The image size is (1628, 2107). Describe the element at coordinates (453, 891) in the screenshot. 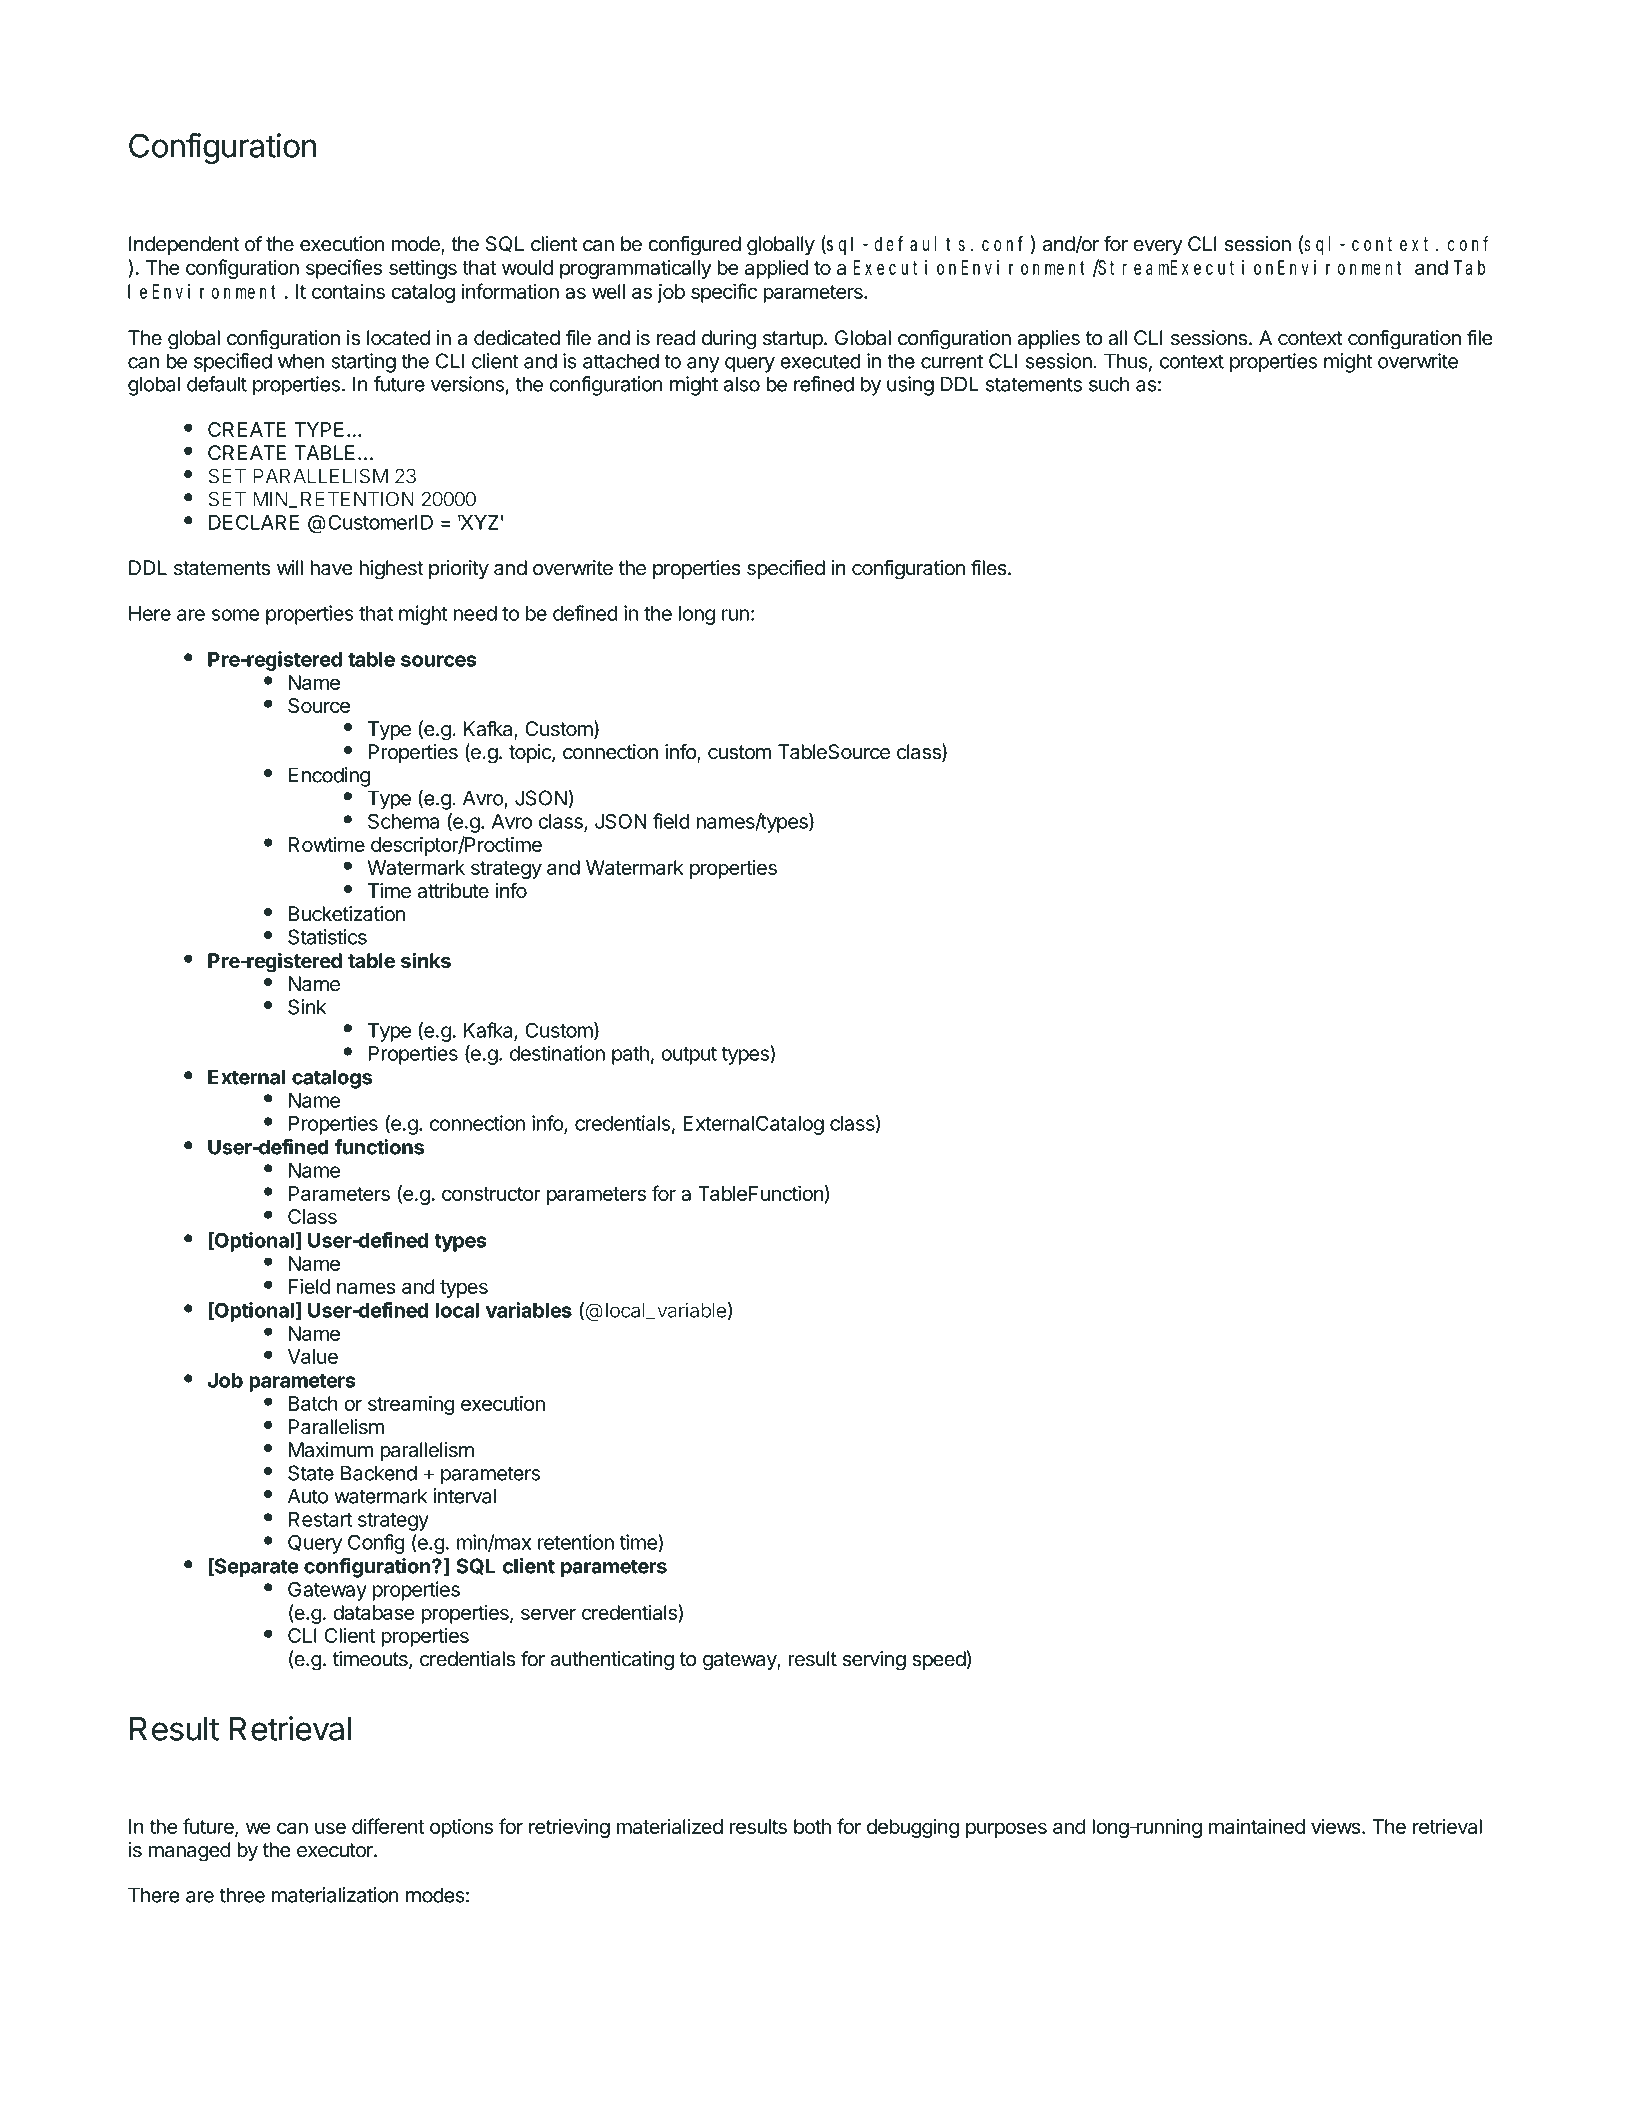

I see `attribute` at that location.
